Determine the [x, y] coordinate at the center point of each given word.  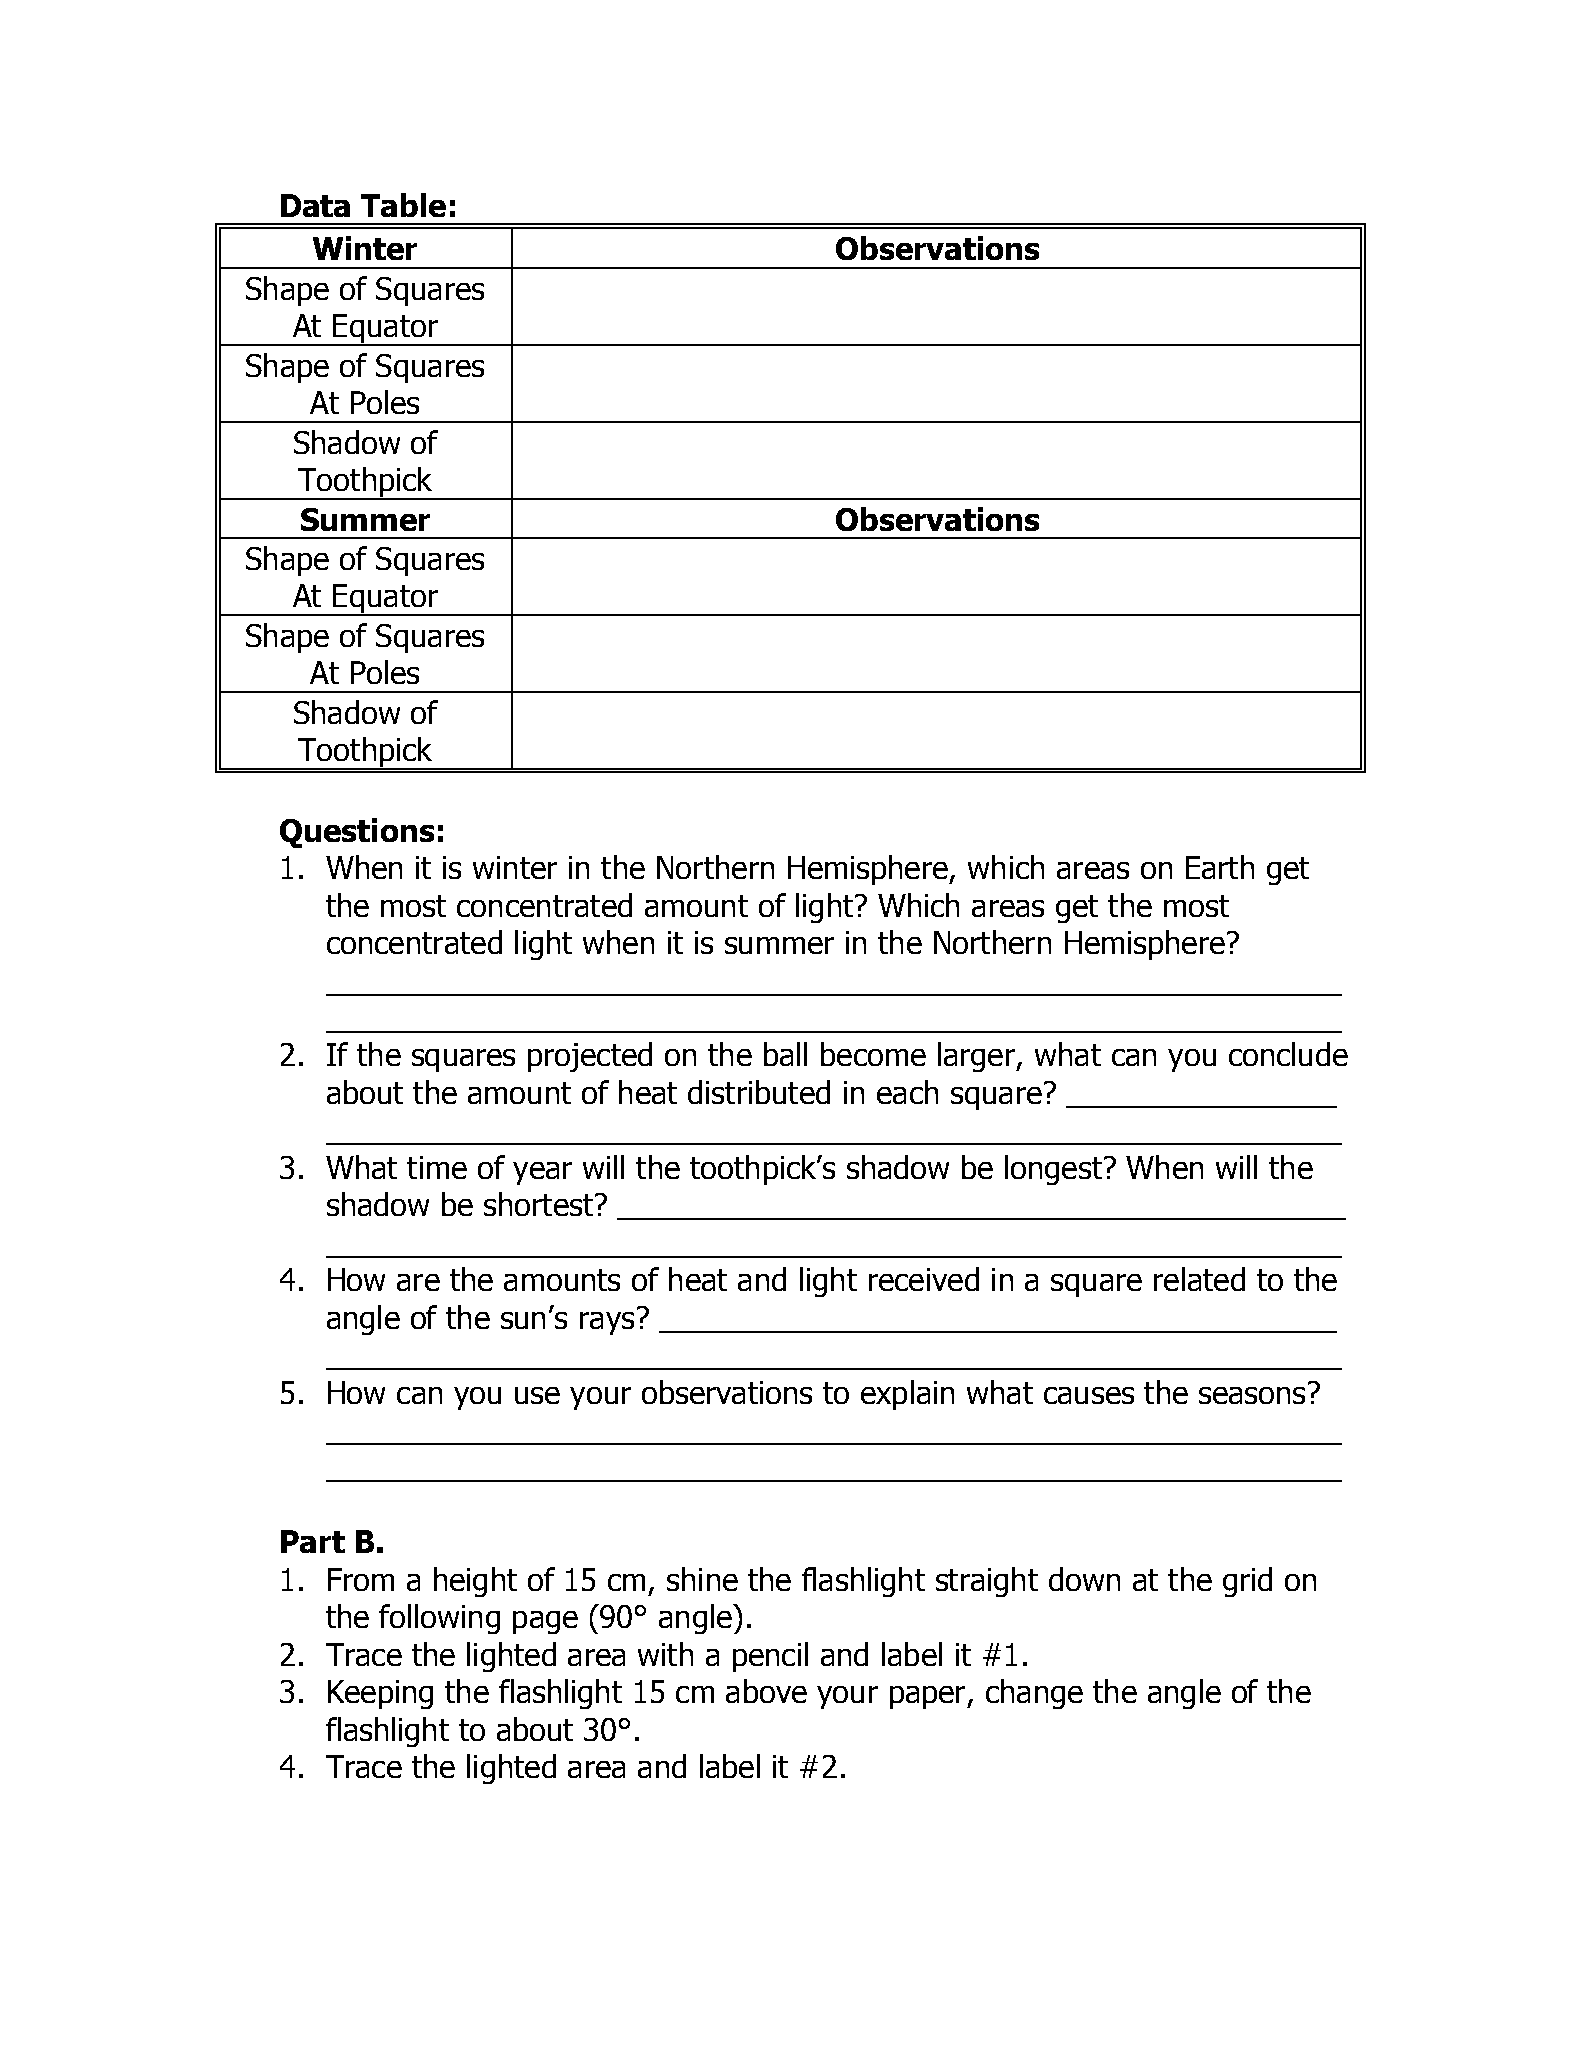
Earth [1220, 867]
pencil [770, 1657]
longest [1053, 1170]
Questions [357, 833]
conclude [1288, 1054]
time [437, 1167]
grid [1247, 1582]
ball [785, 1054]
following [439, 1619]
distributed [759, 1092]
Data [315, 205]
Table [403, 205]
